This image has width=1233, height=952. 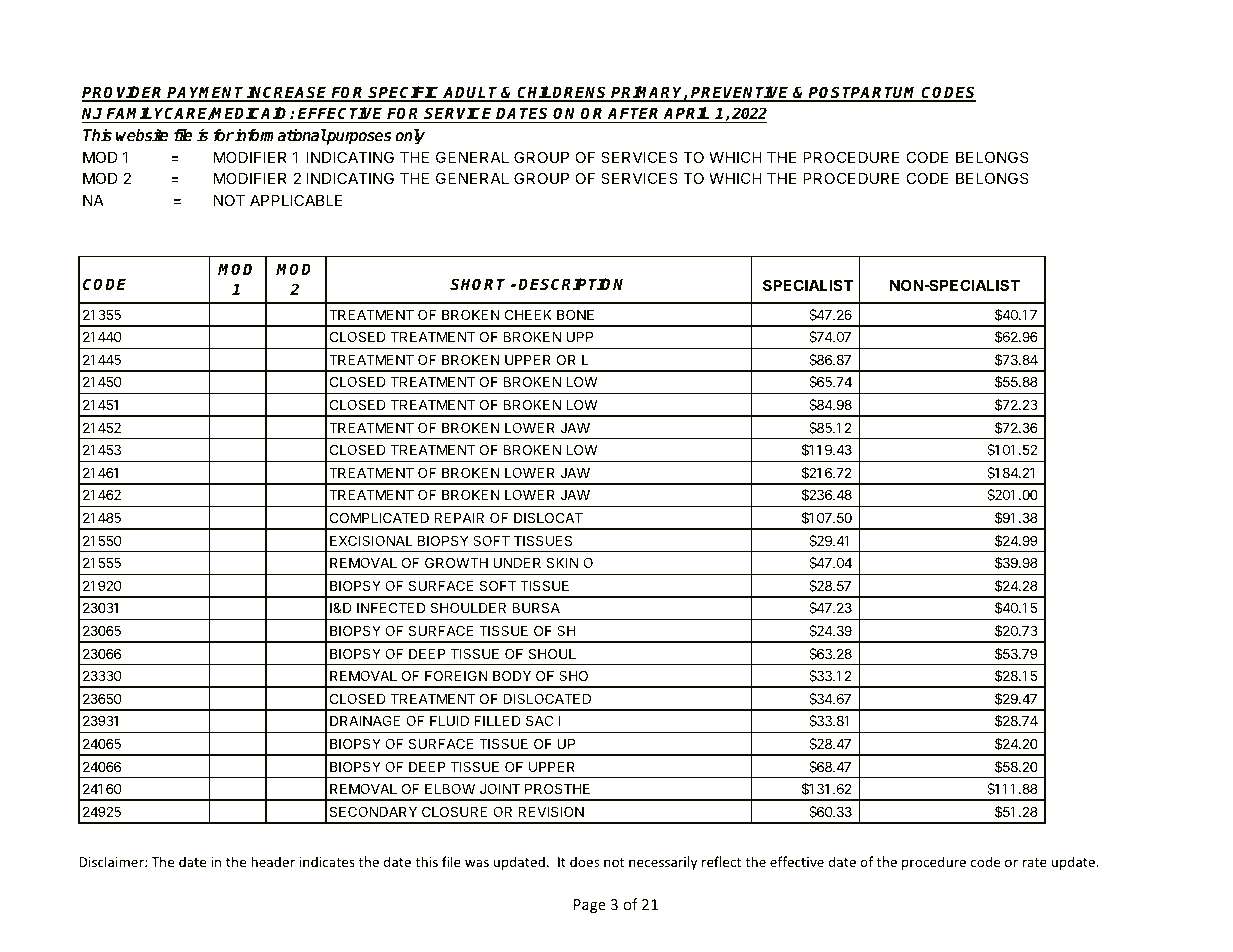 I want to click on DRAINAGE, so click(x=365, y=720).
